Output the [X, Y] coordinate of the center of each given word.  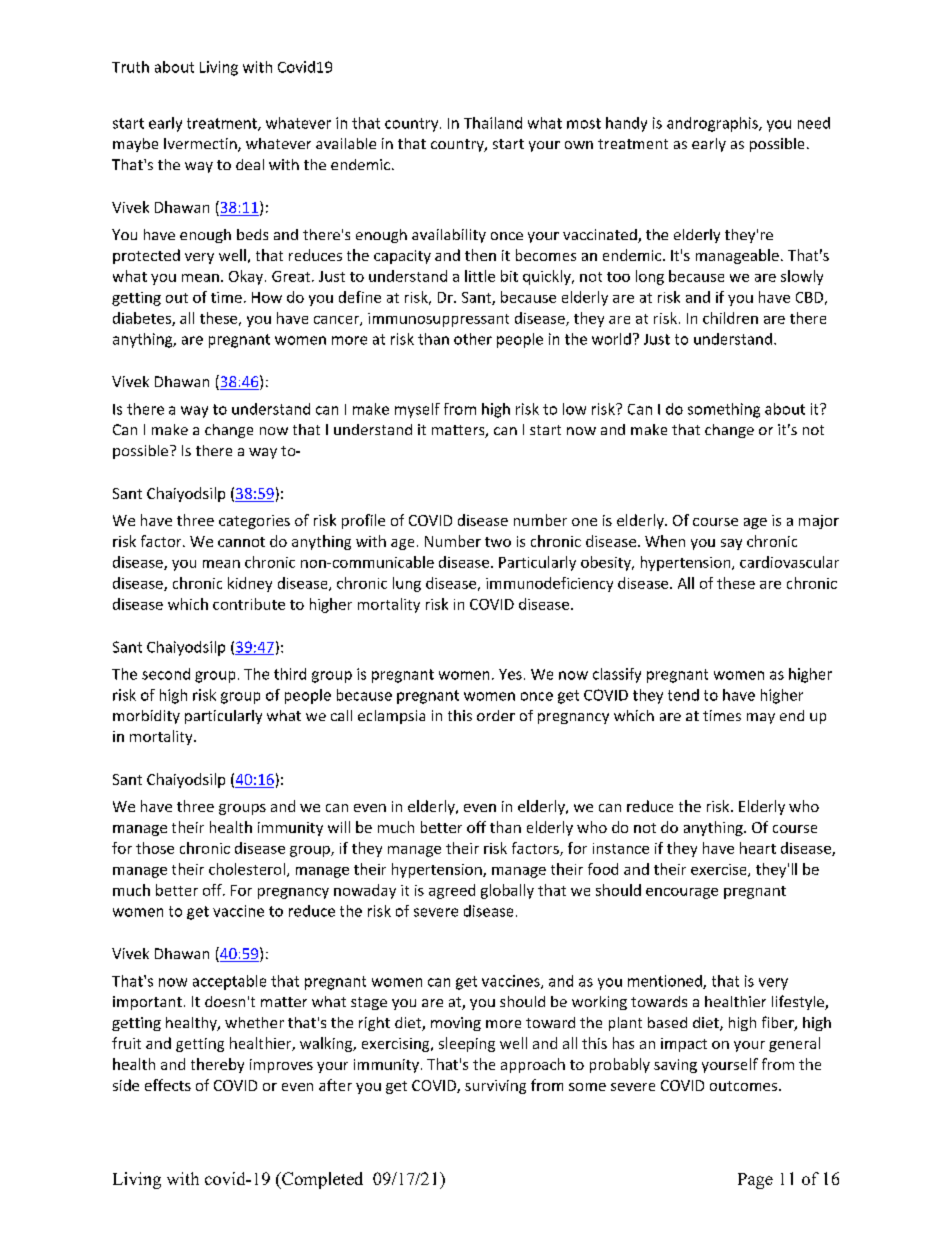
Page [755, 1181]
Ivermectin [201, 145]
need [814, 123]
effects [168, 1085]
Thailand [493, 123]
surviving [495, 1087]
